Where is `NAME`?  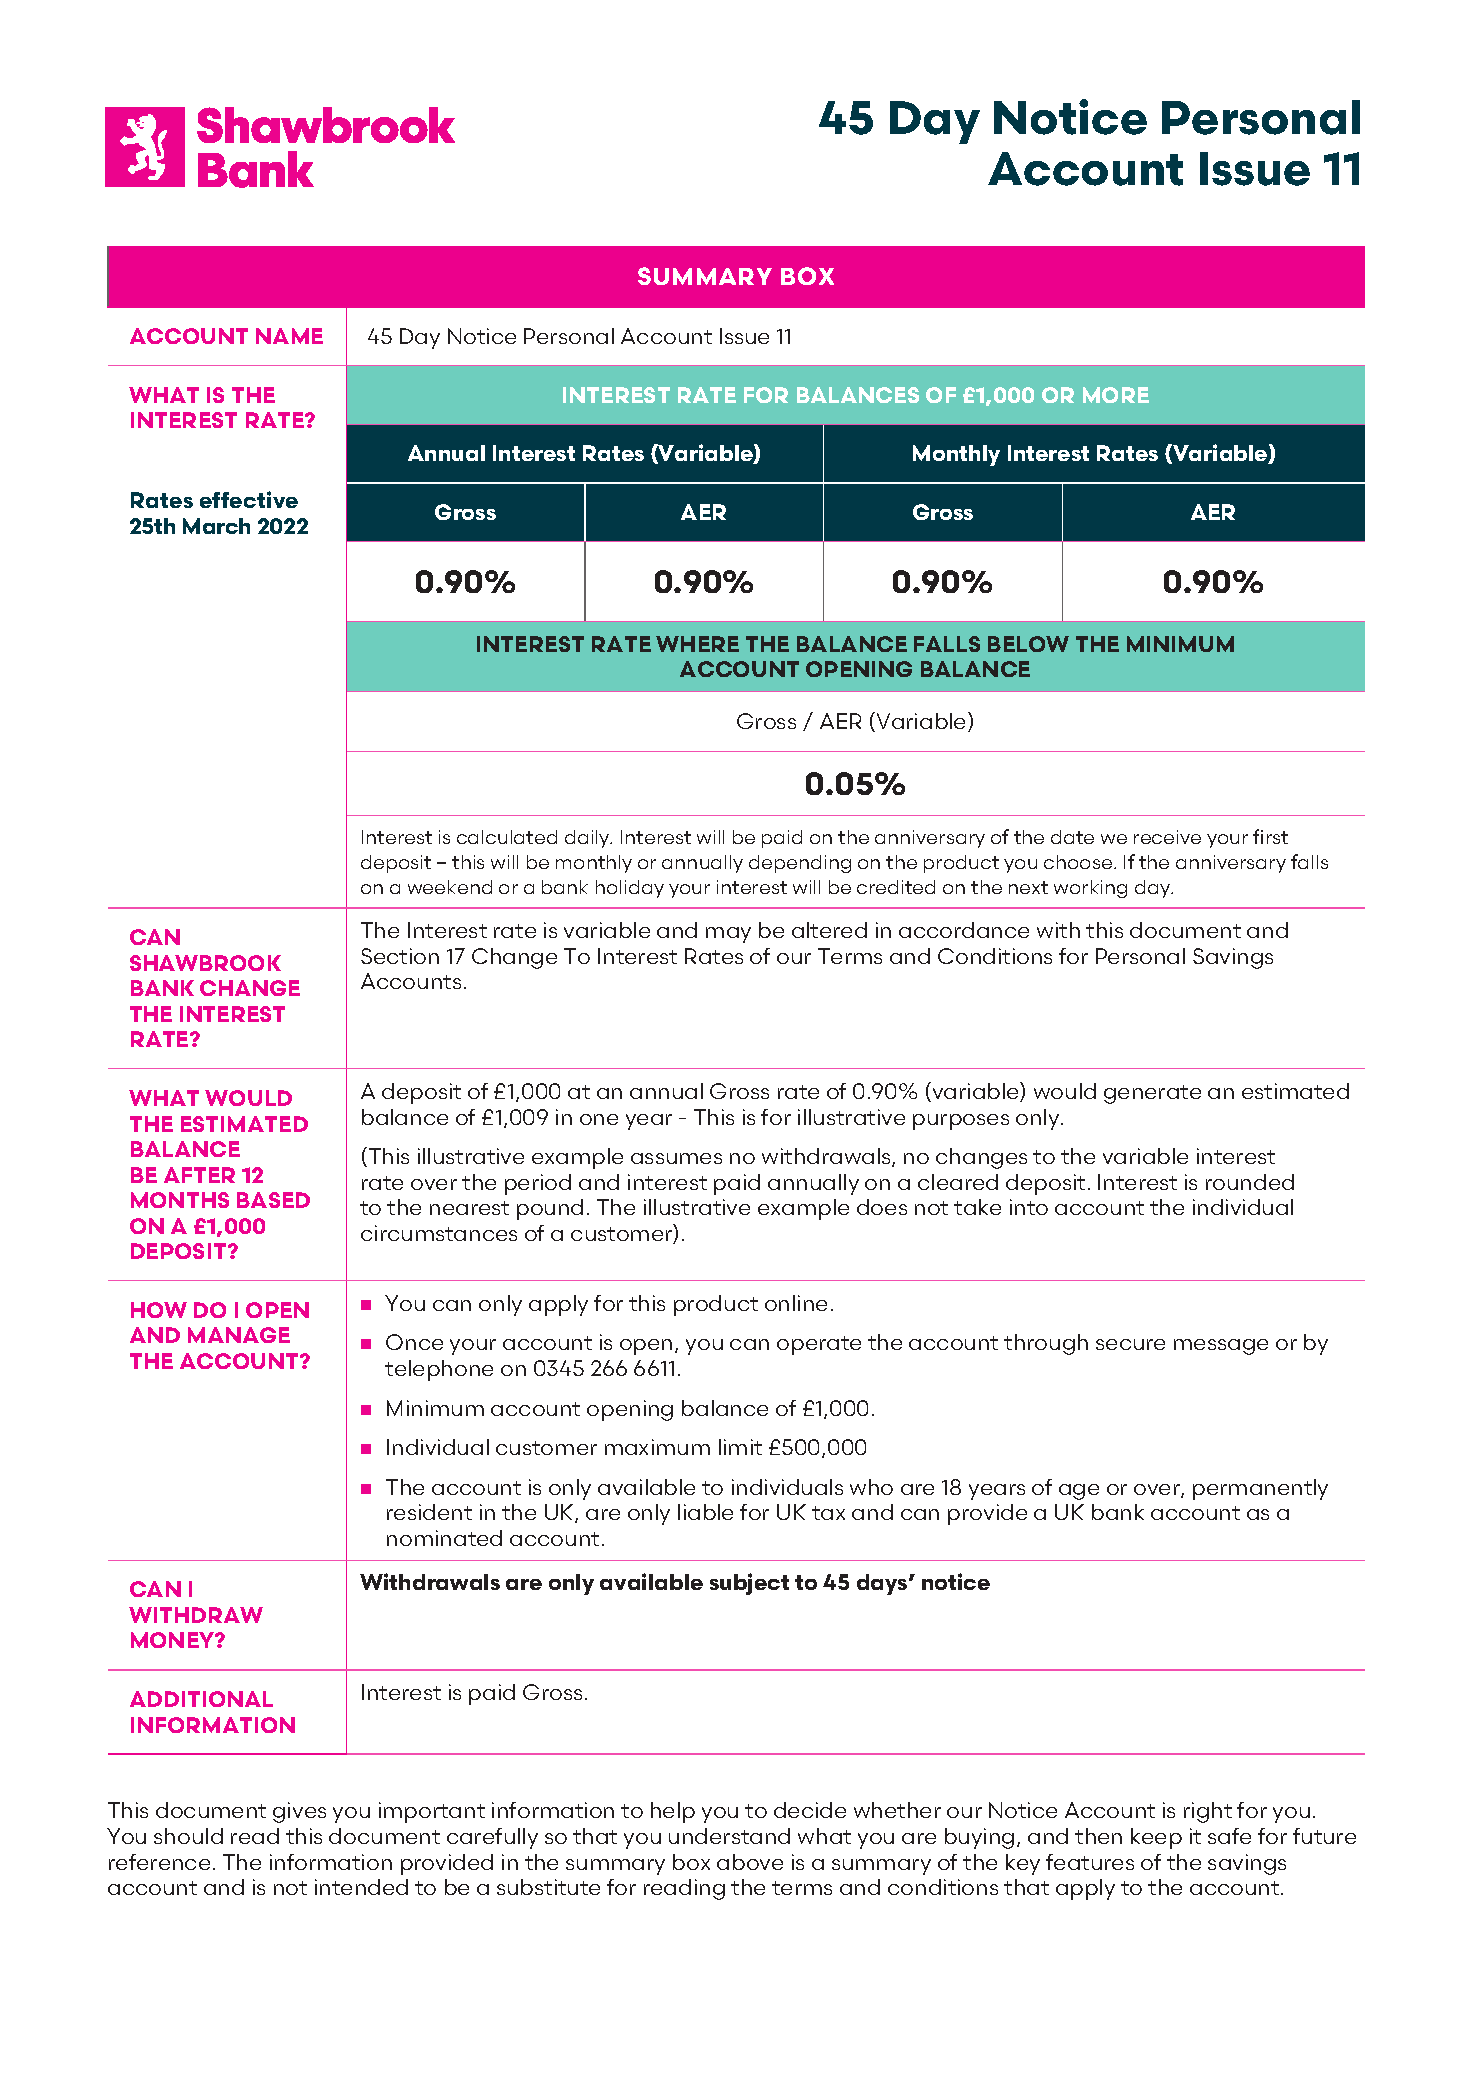 NAME is located at coordinates (289, 336).
